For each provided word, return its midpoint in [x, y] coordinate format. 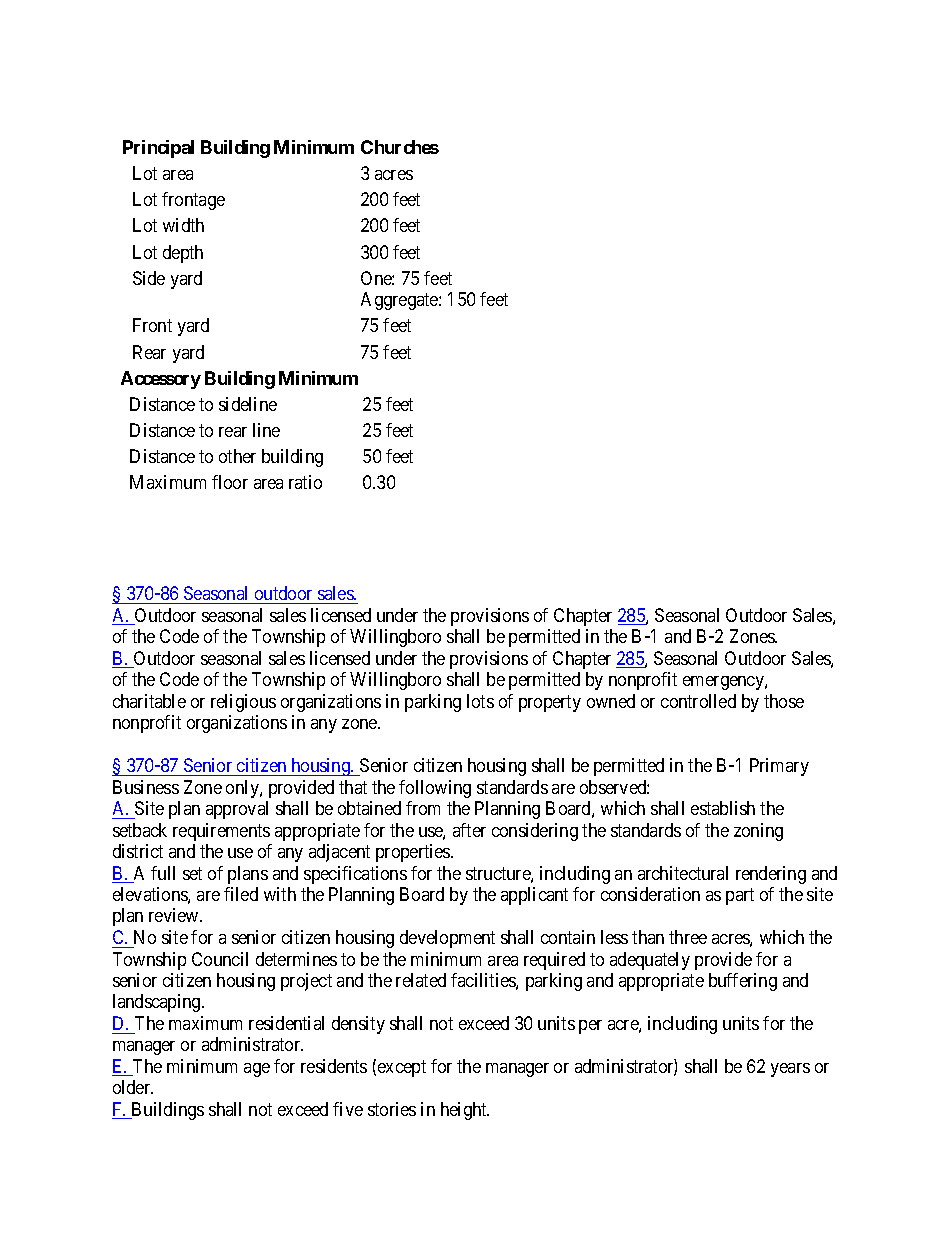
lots [480, 701]
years [790, 1070]
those [784, 701]
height [465, 1111]
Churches [400, 147]
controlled [698, 701]
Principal [158, 149]
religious [243, 703]
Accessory [161, 380]
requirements [221, 832]
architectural [683, 873]
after [469, 830]
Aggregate [400, 301]
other [237, 456]
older [133, 1087]
